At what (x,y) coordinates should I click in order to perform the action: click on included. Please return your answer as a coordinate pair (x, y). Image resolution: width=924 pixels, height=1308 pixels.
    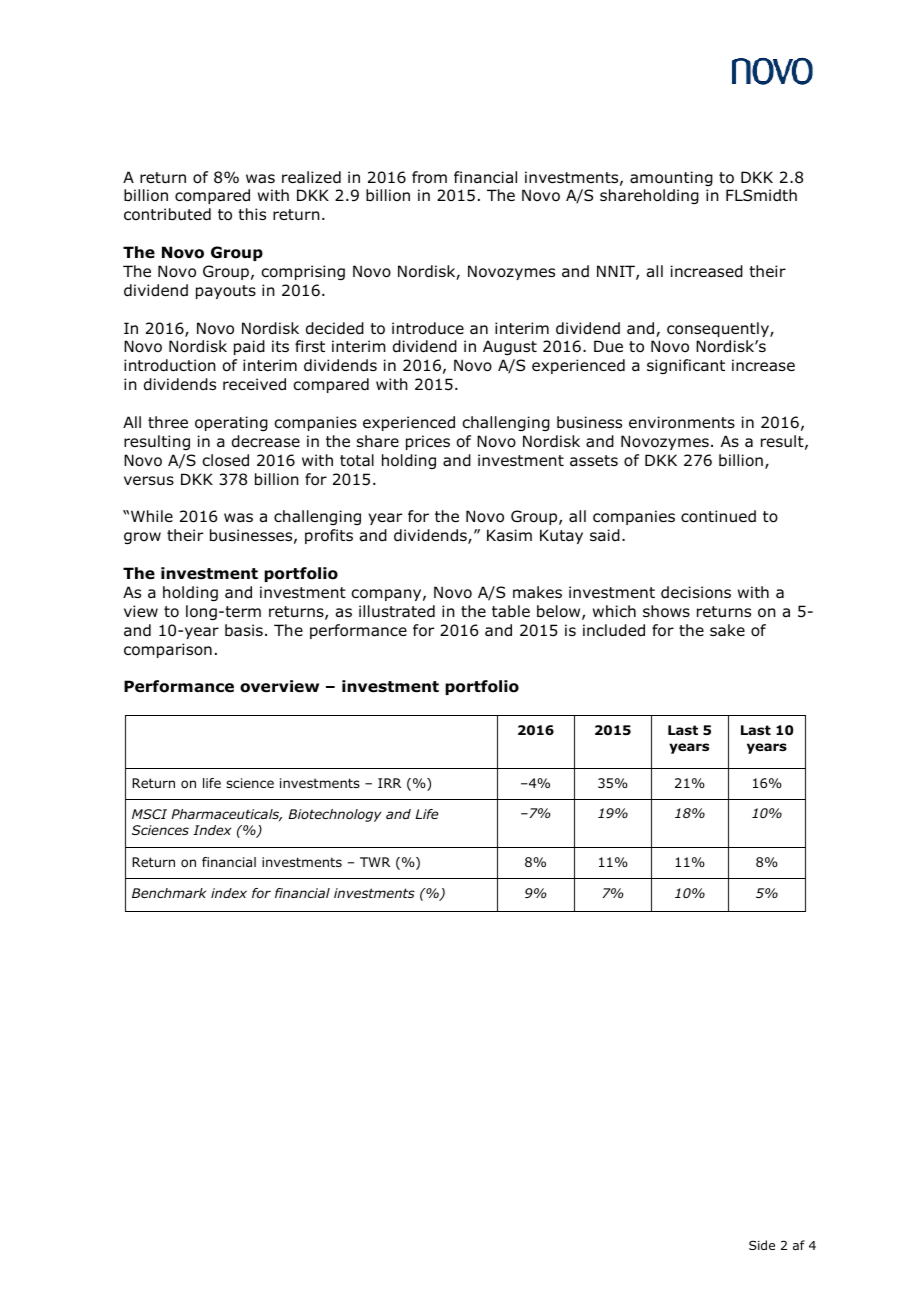
    Looking at the image, I should click on (614, 630).
